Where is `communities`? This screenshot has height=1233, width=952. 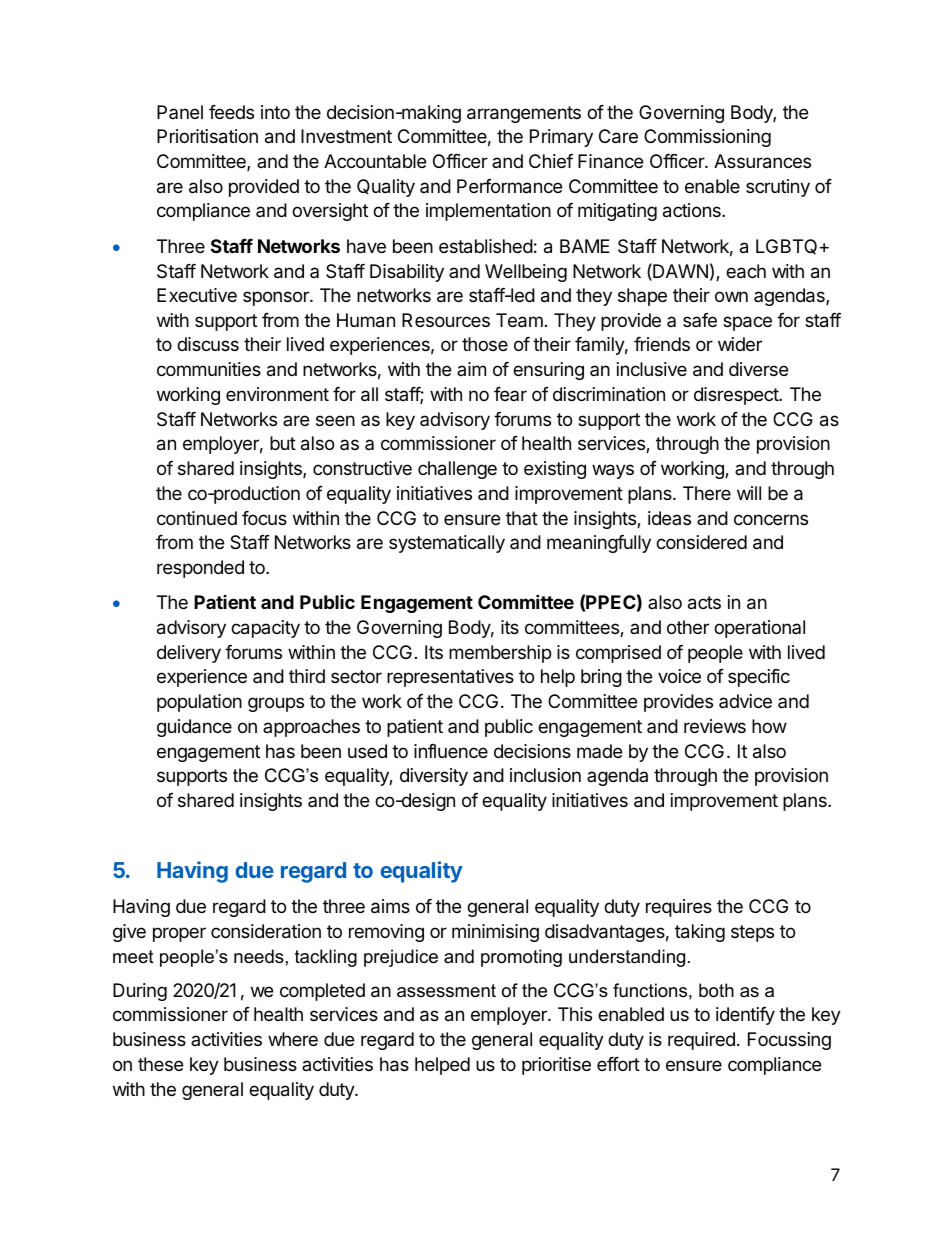 communities is located at coordinates (209, 369).
